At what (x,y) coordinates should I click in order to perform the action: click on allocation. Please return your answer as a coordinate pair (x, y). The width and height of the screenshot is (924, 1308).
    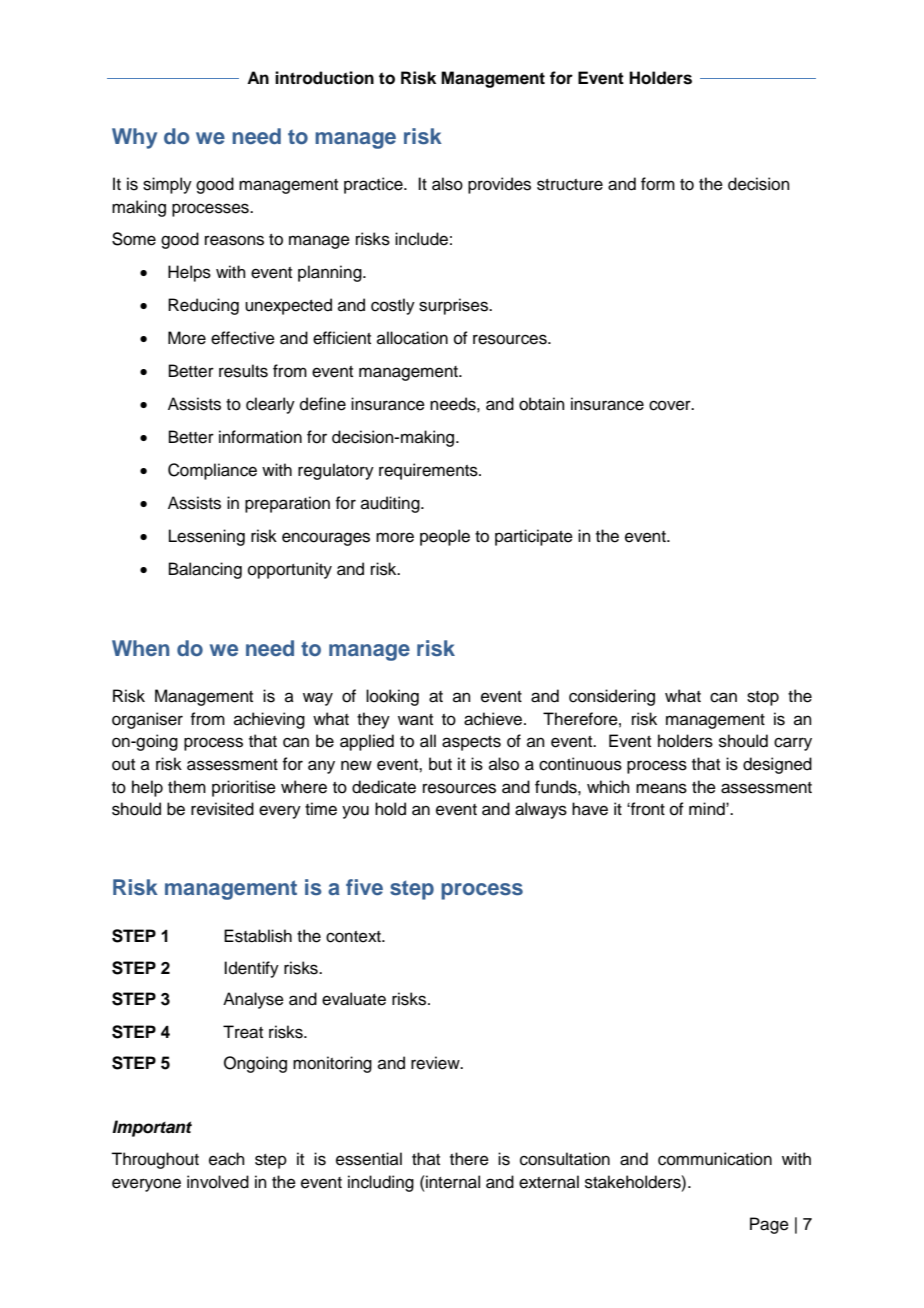
    Looking at the image, I should click on (412, 338).
